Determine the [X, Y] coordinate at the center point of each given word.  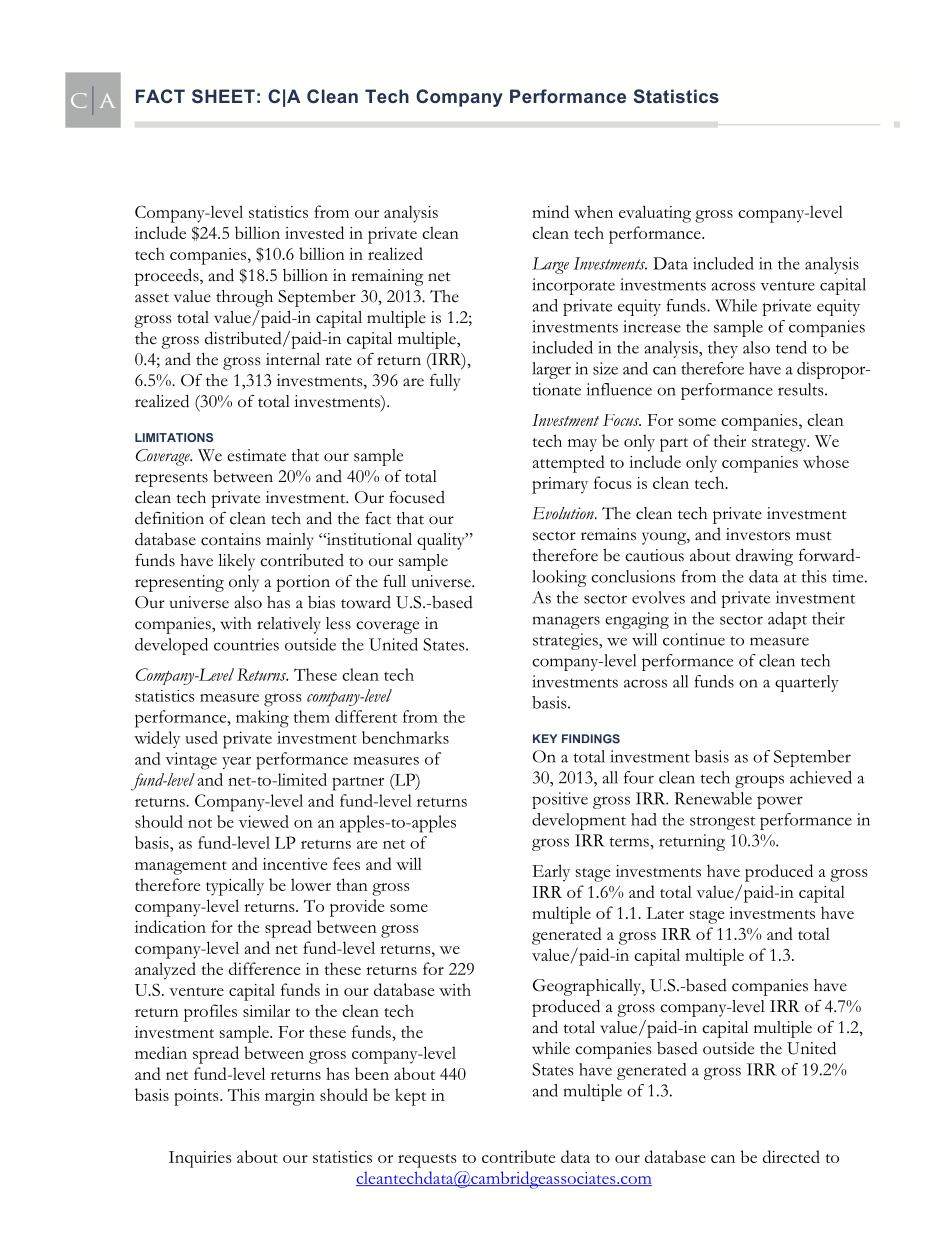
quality [442, 541]
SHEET [223, 96]
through [244, 298]
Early [551, 873]
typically [235, 887]
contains [231, 539]
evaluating [655, 214]
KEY [545, 738]
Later [665, 913]
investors [758, 534]
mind [550, 211]
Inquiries [200, 1159]
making [262, 719]
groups [759, 781]
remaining [387, 277]
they [723, 349]
